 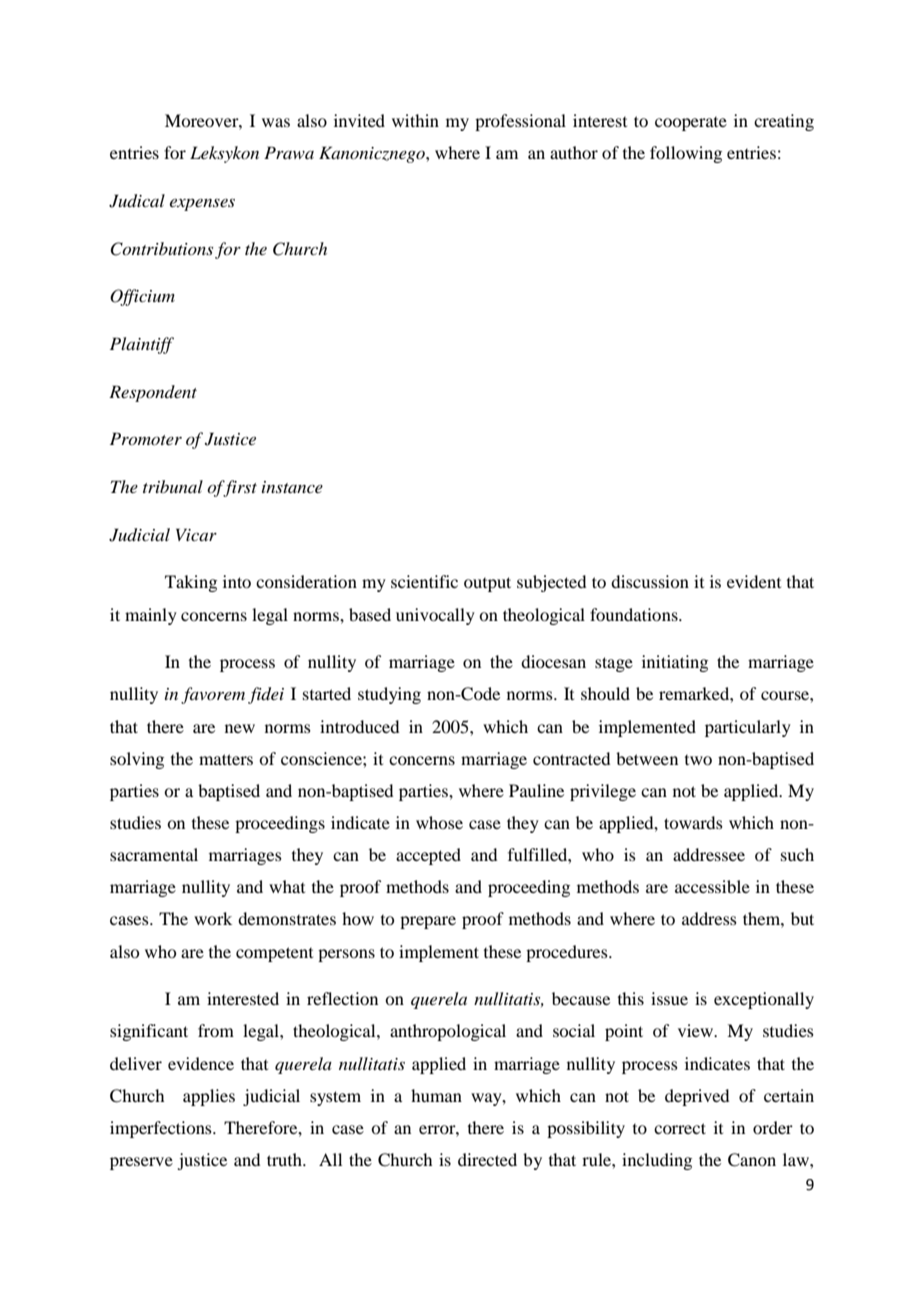 What do you see at coordinates (415, 120) in the page?
I see `within` at bounding box center [415, 120].
